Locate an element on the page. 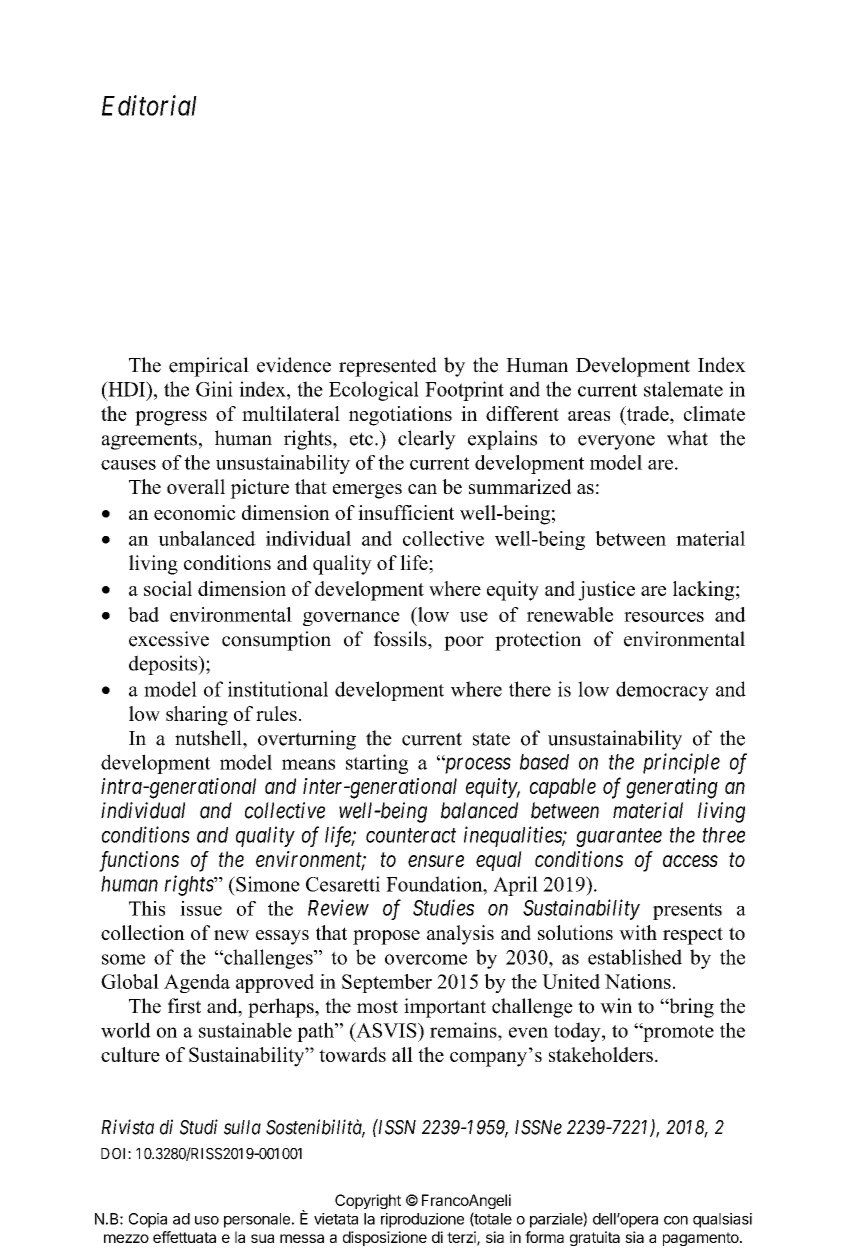 This document has height=1256, width=846. represented is located at coordinates (388, 367).
